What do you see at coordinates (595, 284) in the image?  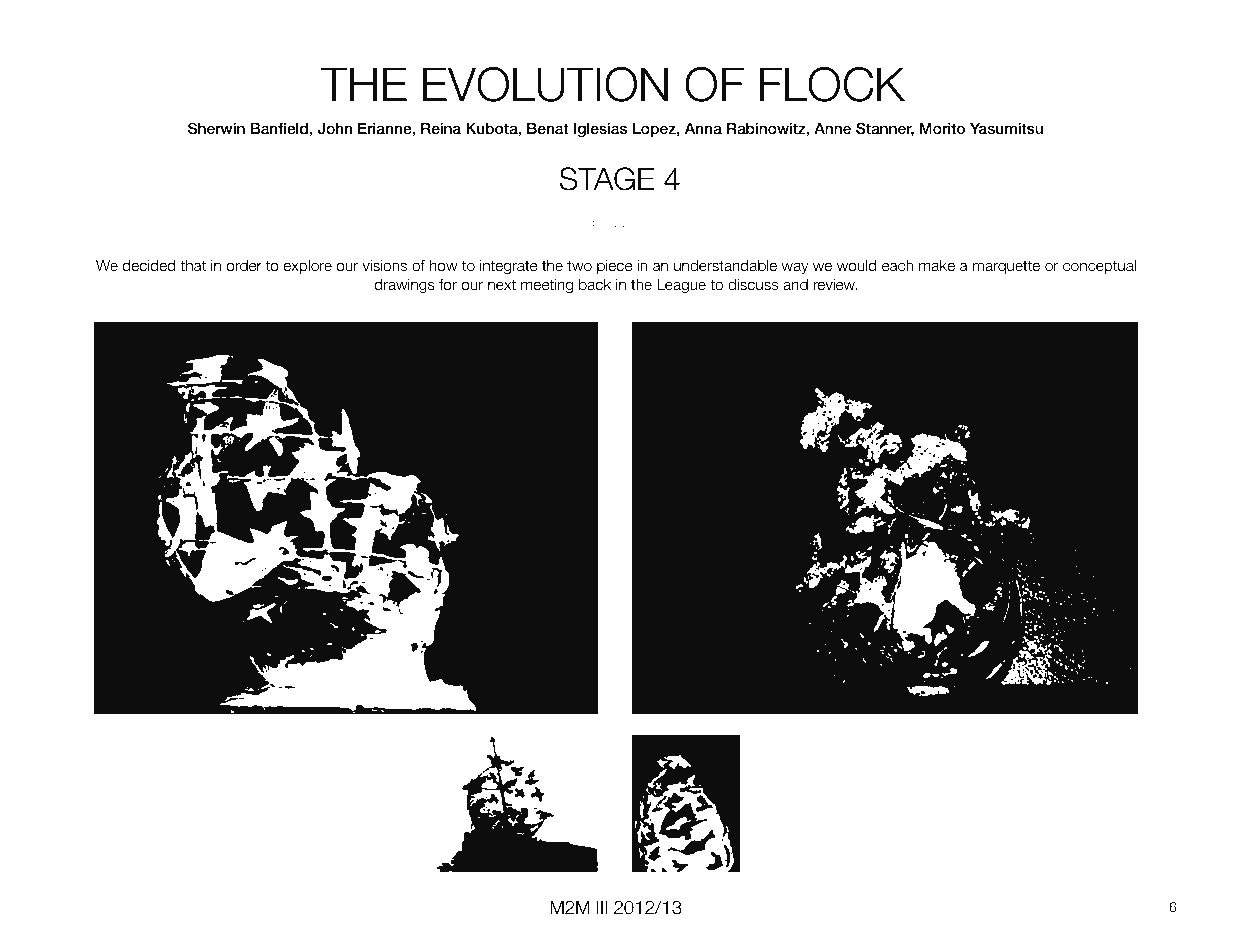 I see `back` at bounding box center [595, 284].
